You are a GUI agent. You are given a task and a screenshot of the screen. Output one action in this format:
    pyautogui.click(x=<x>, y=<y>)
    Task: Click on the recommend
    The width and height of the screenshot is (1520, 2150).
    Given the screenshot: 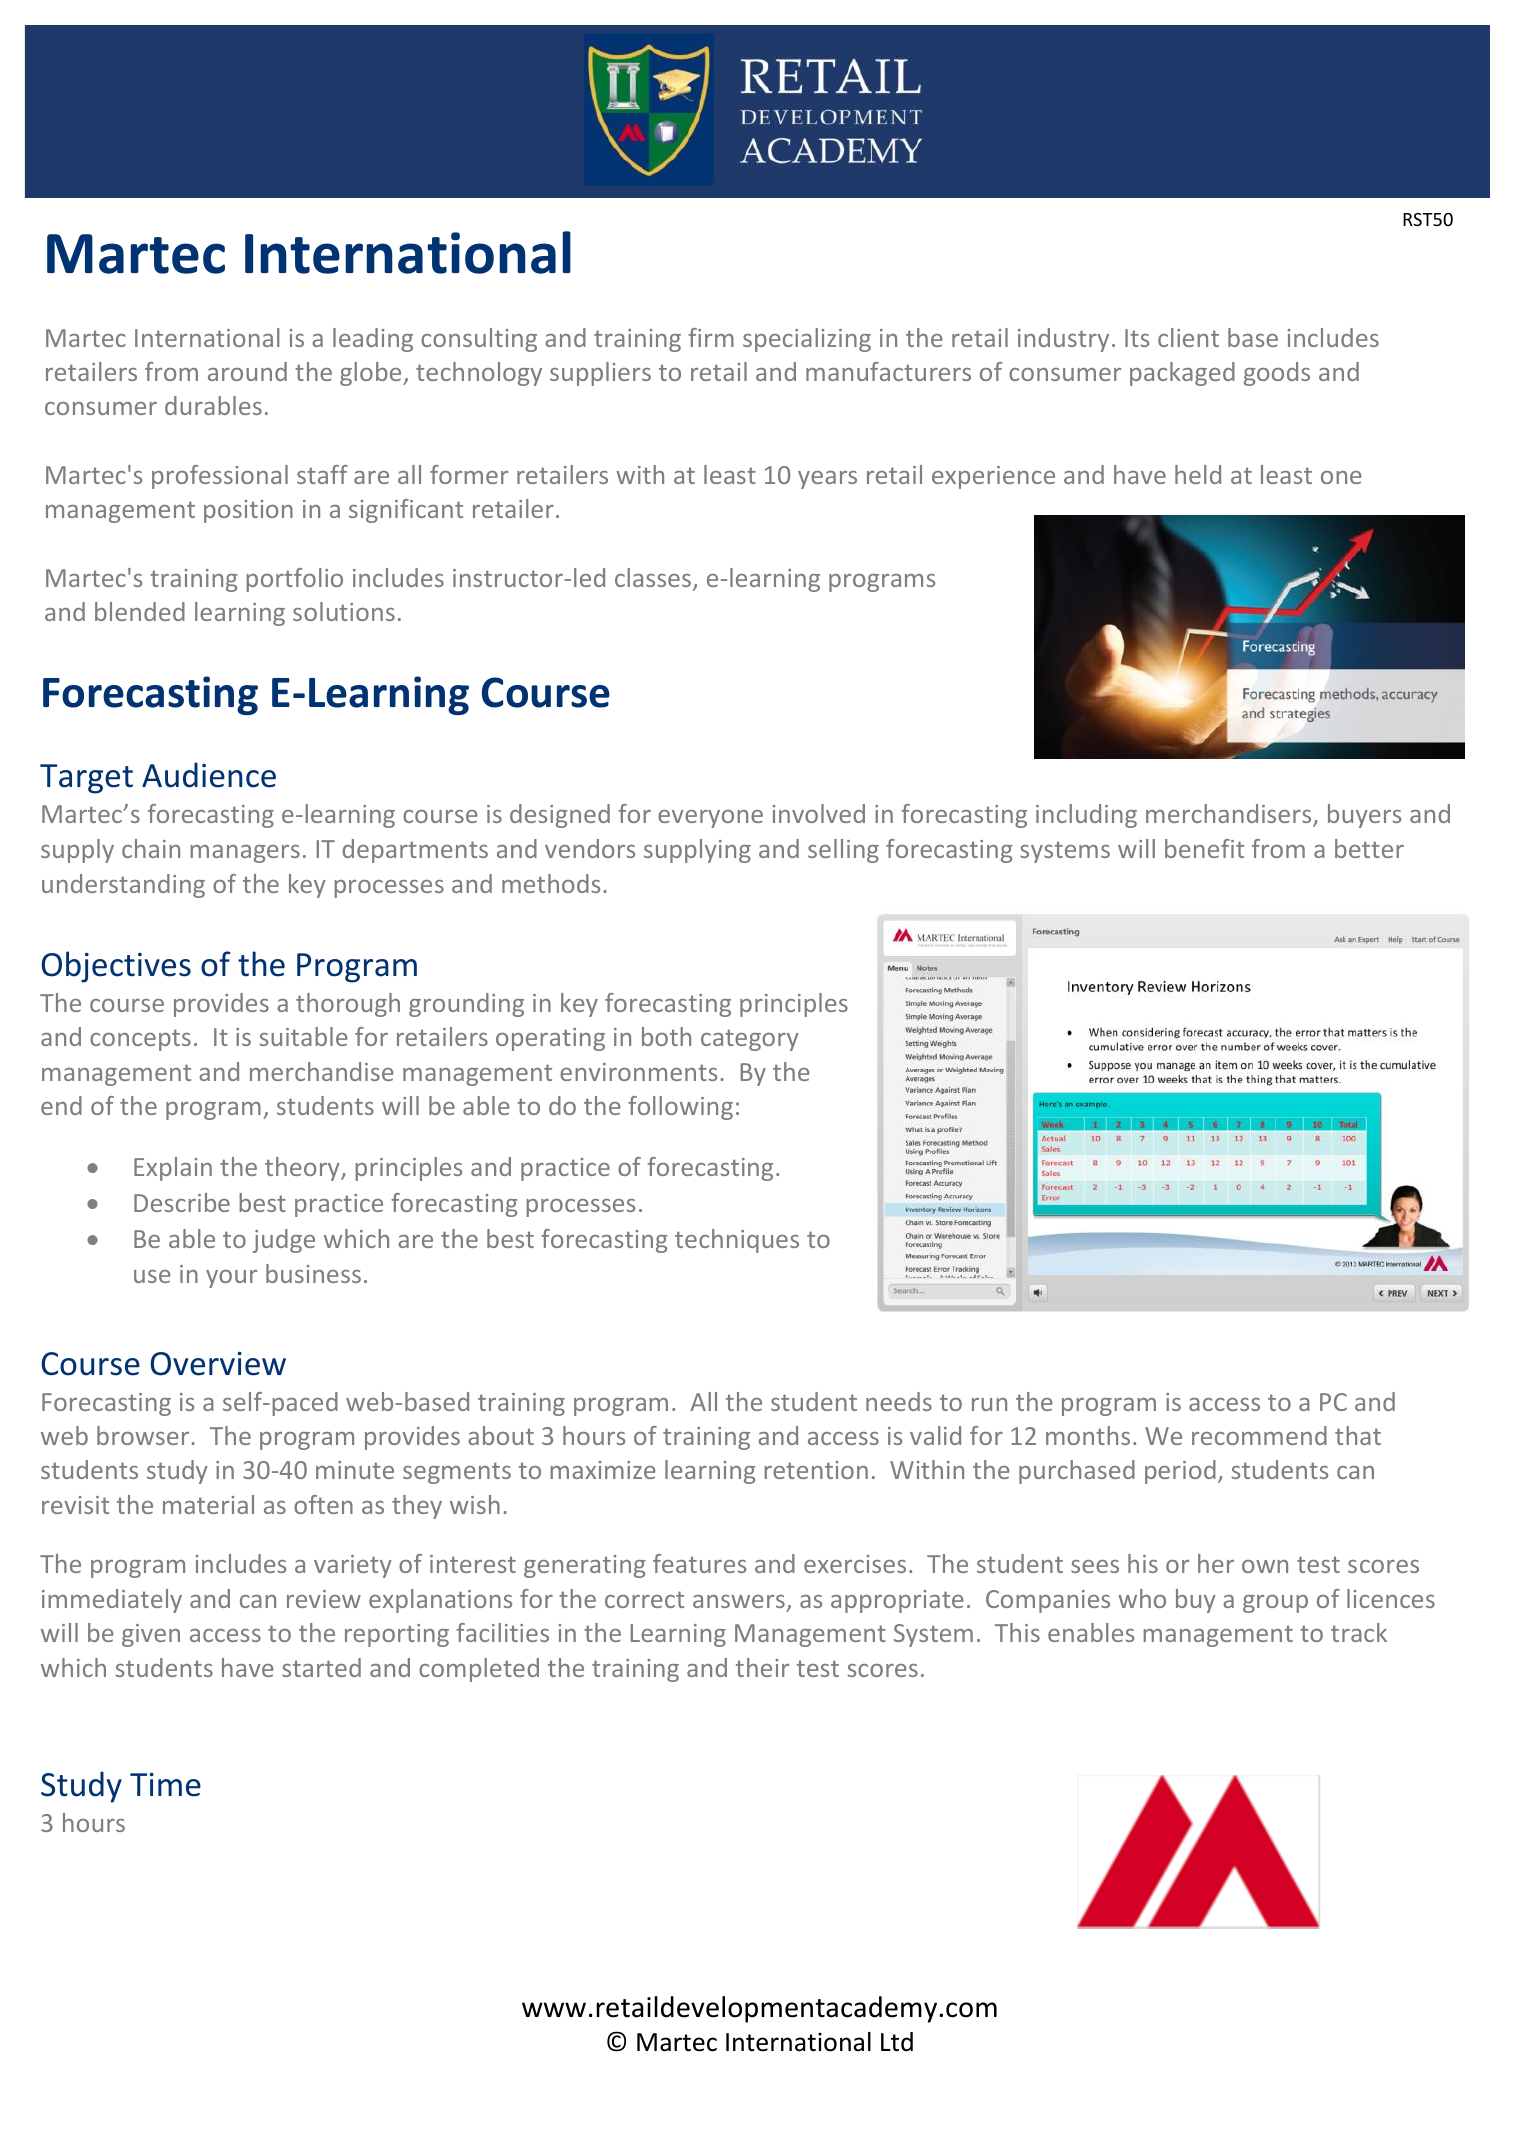 What is the action you would take?
    pyautogui.click(x=1259, y=1435)
